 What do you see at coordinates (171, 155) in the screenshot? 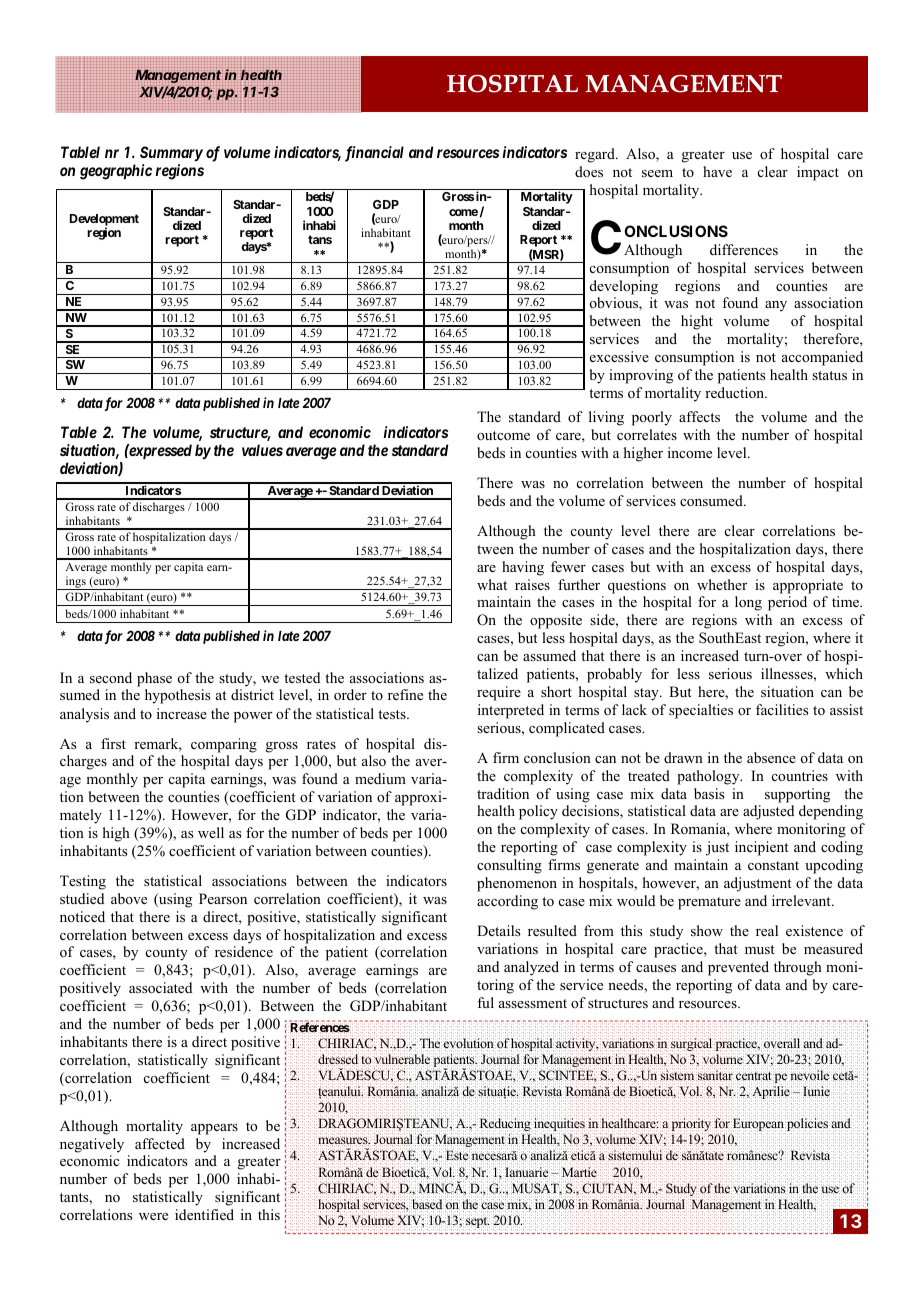
I see `Summary` at bounding box center [171, 155].
